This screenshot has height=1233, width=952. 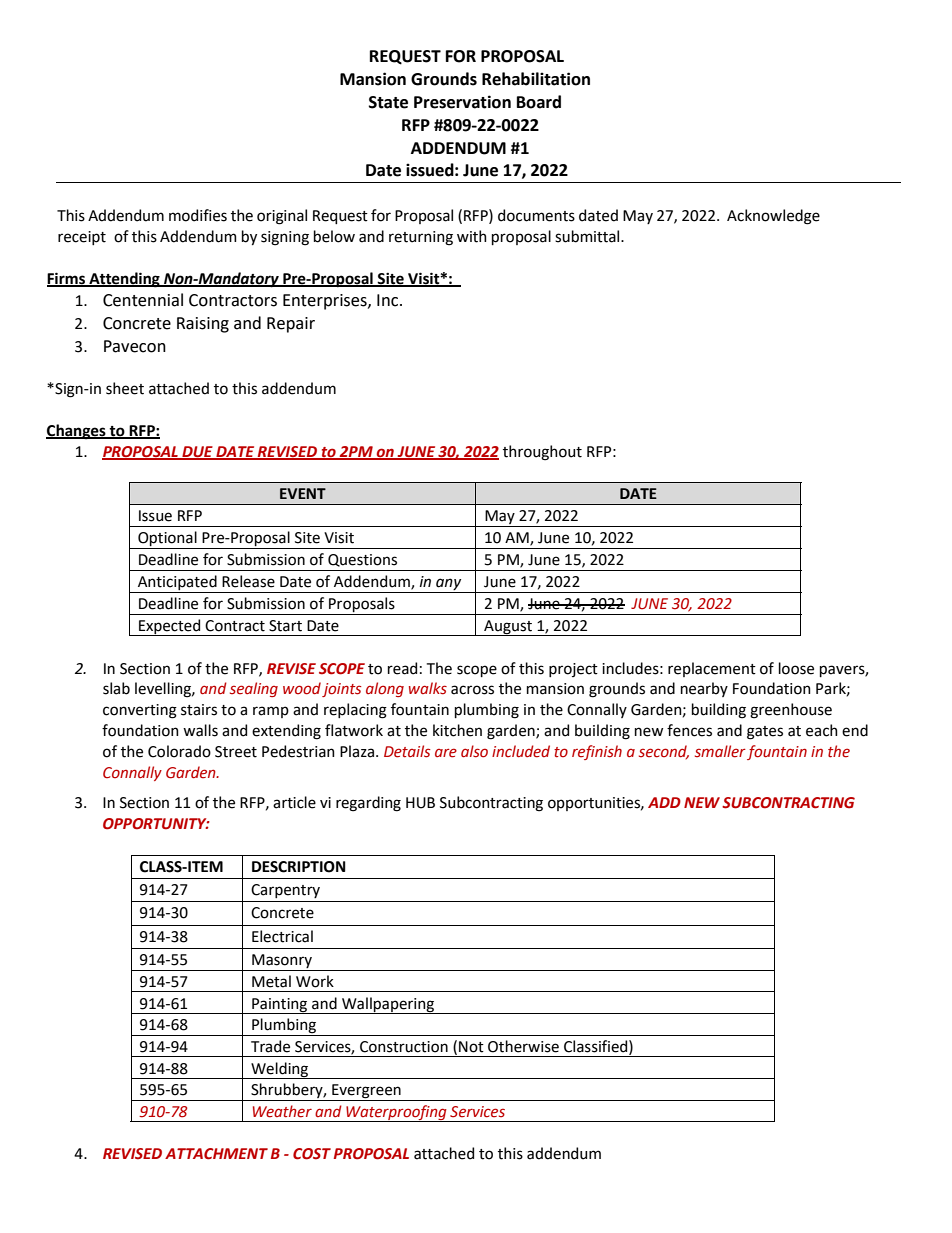 I want to click on Acknowledge, so click(x=773, y=217).
